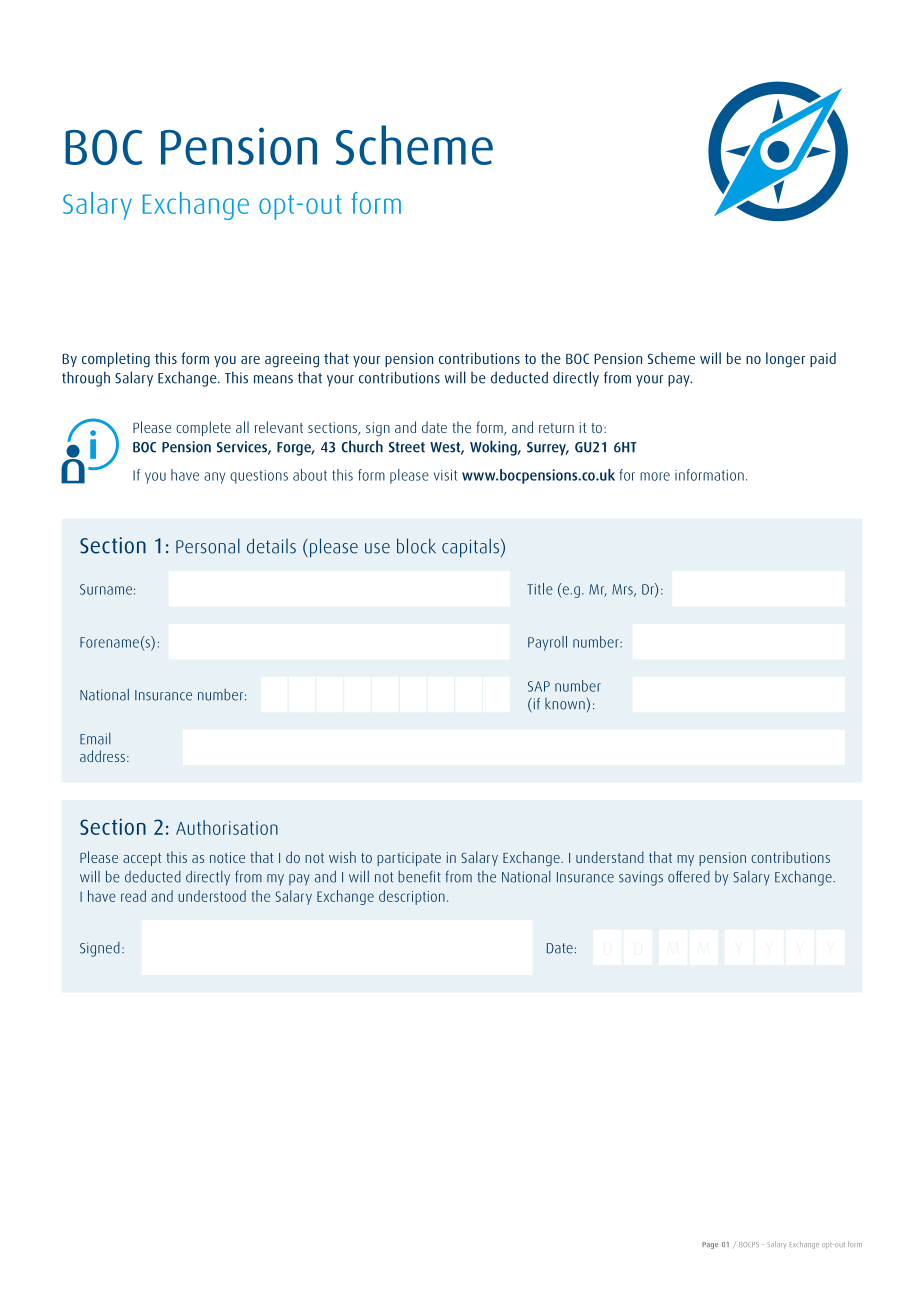  I want to click on offered, so click(689, 877).
